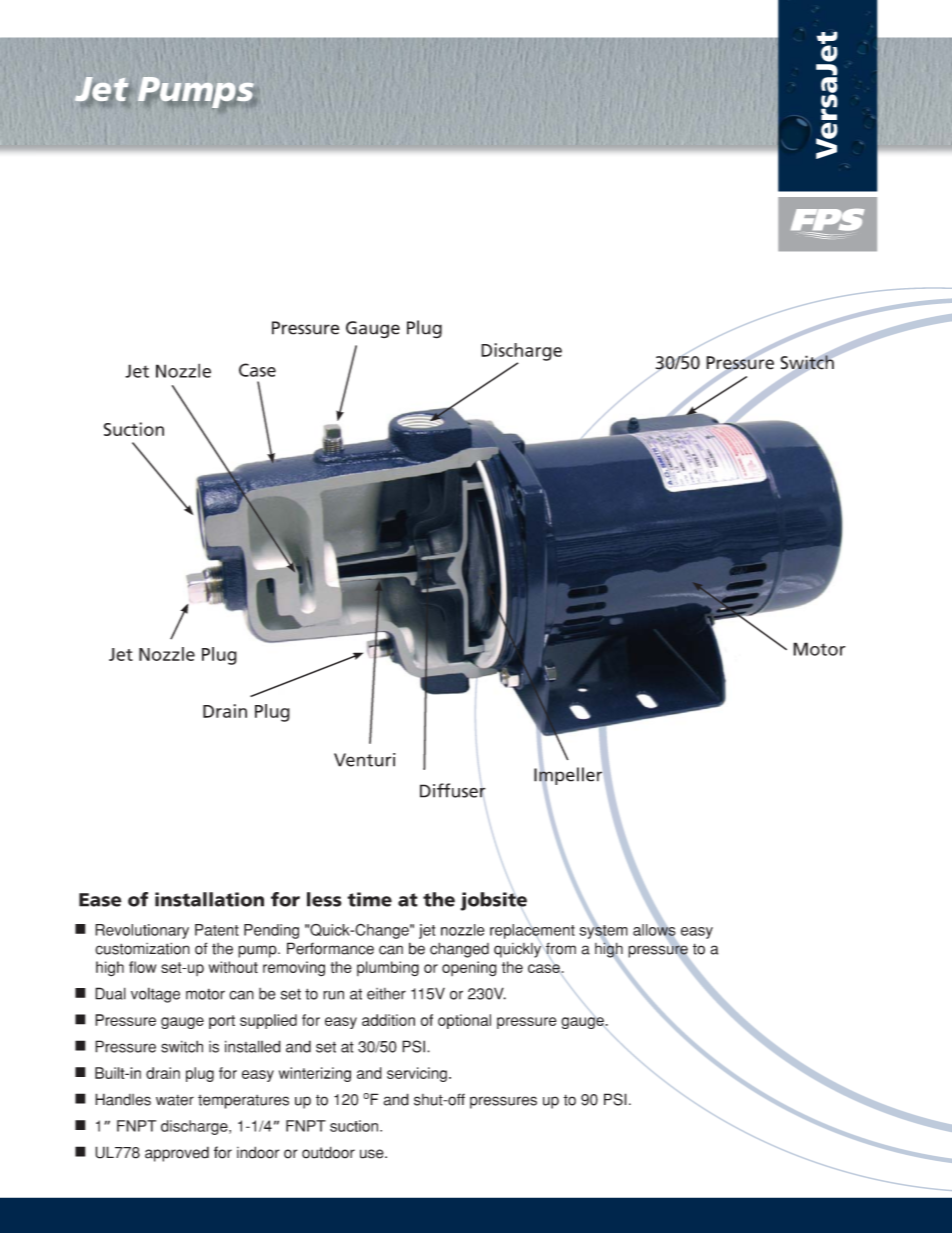 Image resolution: width=952 pixels, height=1233 pixels. Describe the element at coordinates (177, 1154) in the screenshot. I see `approved` at that location.
